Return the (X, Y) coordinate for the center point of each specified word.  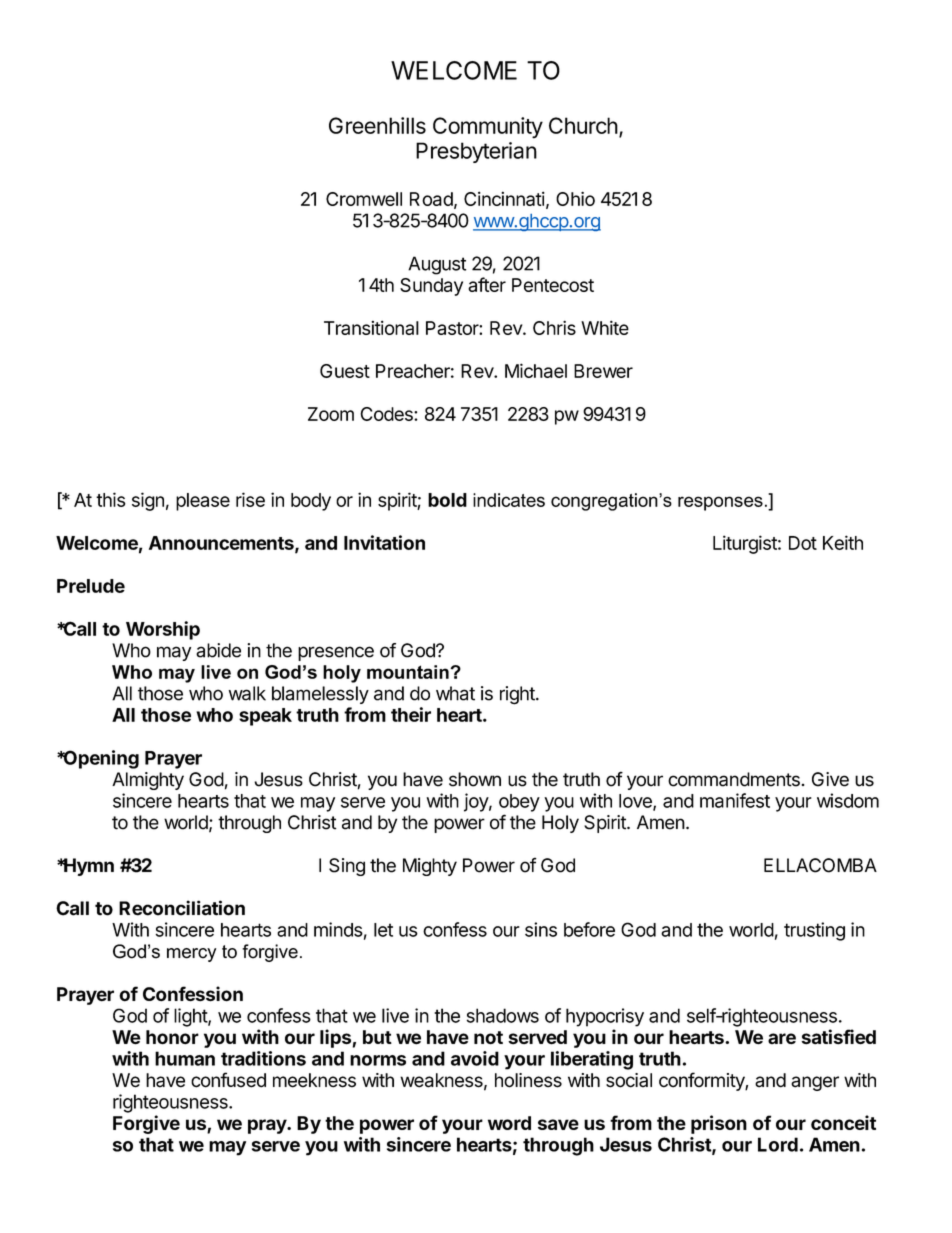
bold (447, 500)
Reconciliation (182, 908)
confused (228, 1080)
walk (247, 693)
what (455, 693)
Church (583, 125)
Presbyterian (476, 152)
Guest (345, 371)
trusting (814, 931)
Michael (536, 370)
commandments (734, 779)
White (605, 327)
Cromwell (364, 199)
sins (541, 929)
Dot (803, 543)
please (203, 502)
